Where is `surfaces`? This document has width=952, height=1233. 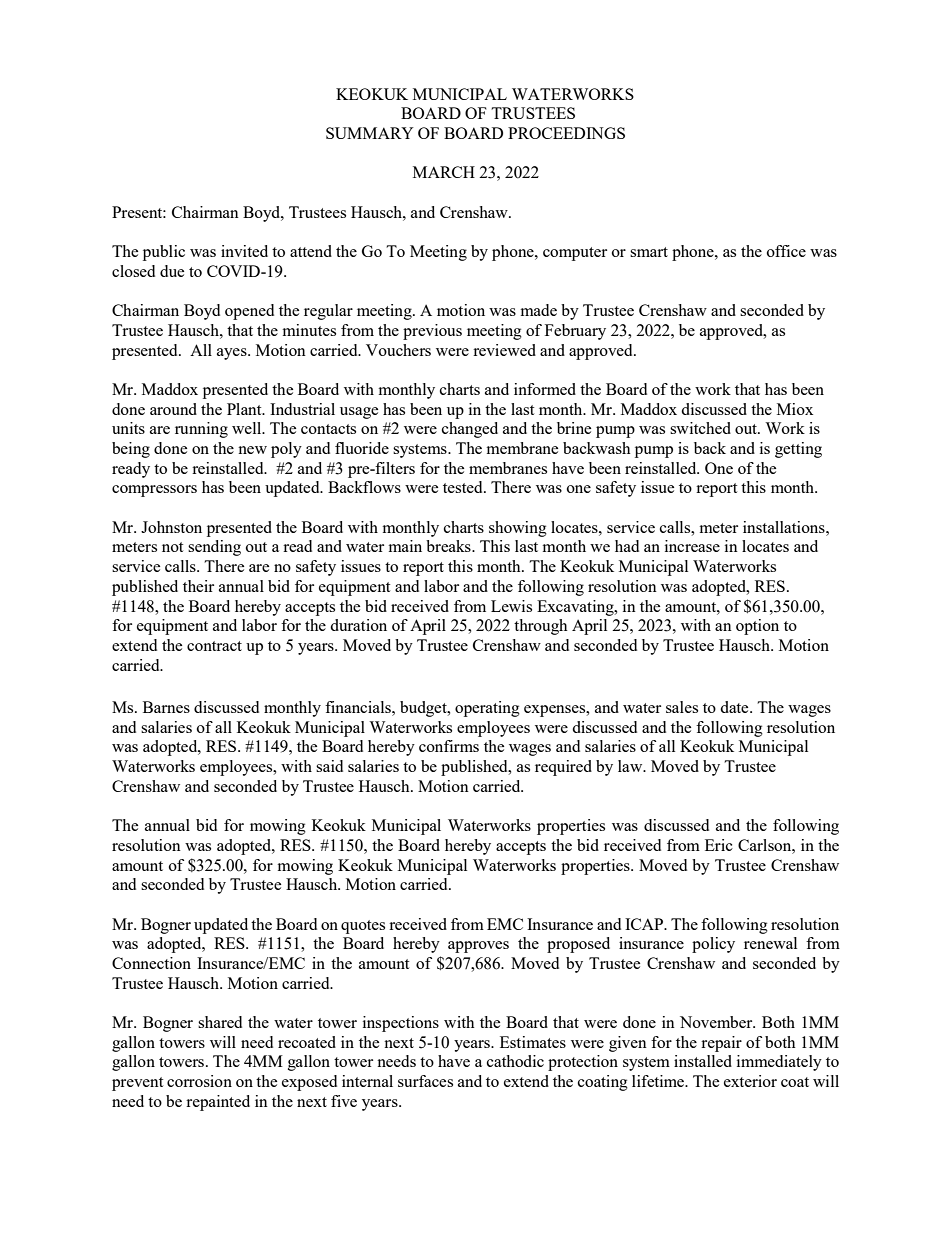
surfaces is located at coordinates (425, 1081).
